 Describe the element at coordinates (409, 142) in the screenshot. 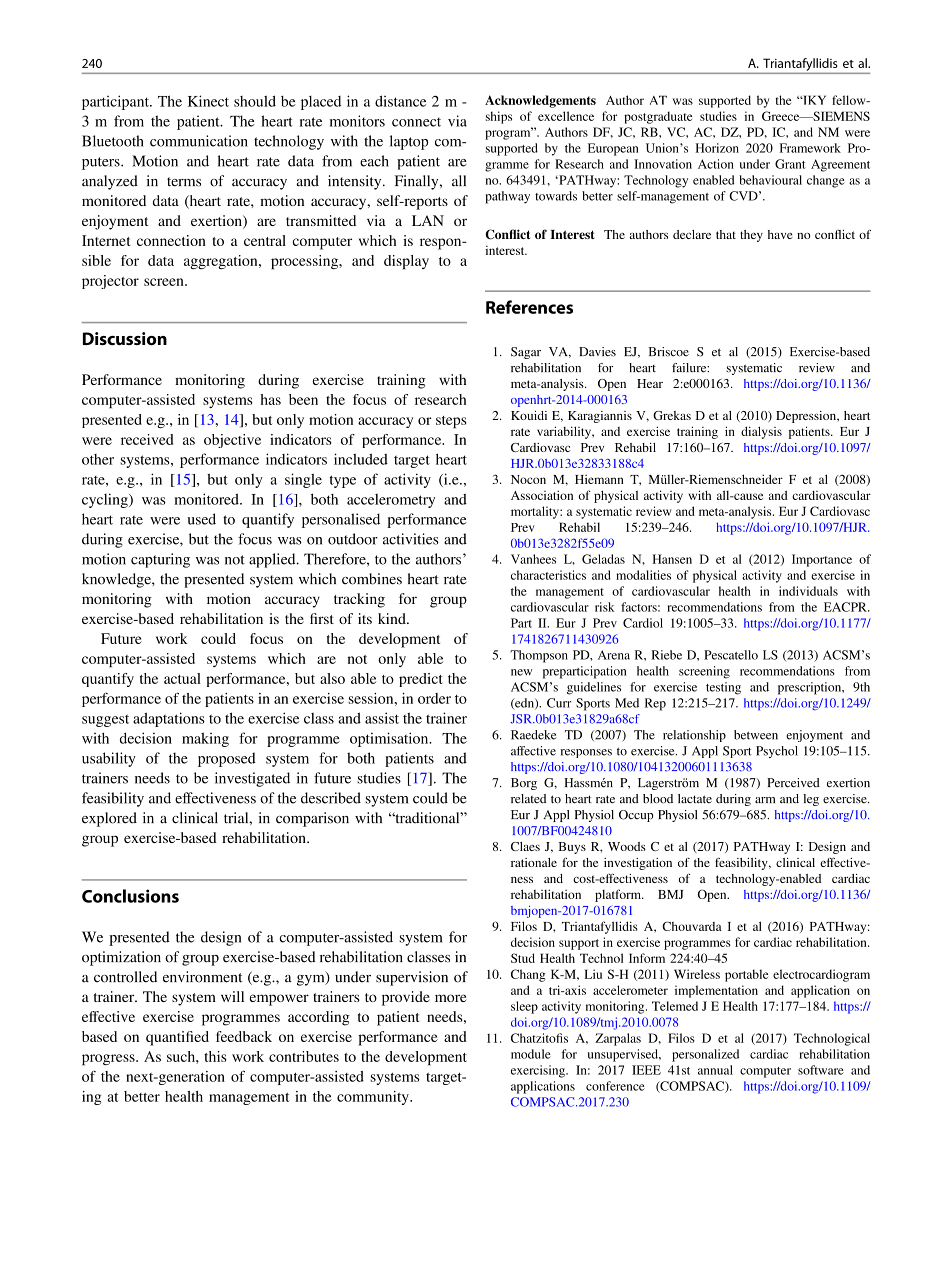

I see `laptop` at that location.
